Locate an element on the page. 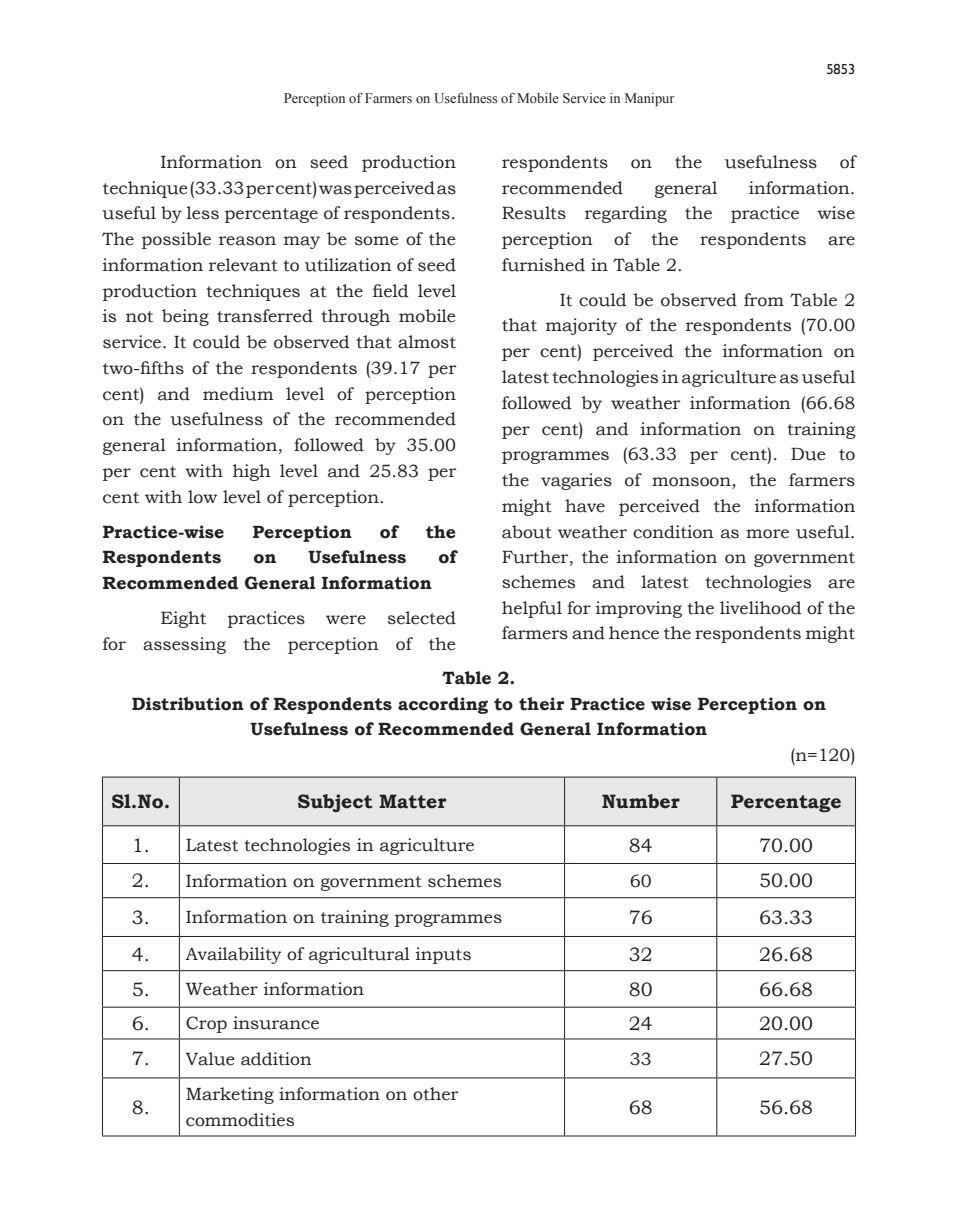 This image has height=1232, width=958. Availability is located at coordinates (233, 955).
